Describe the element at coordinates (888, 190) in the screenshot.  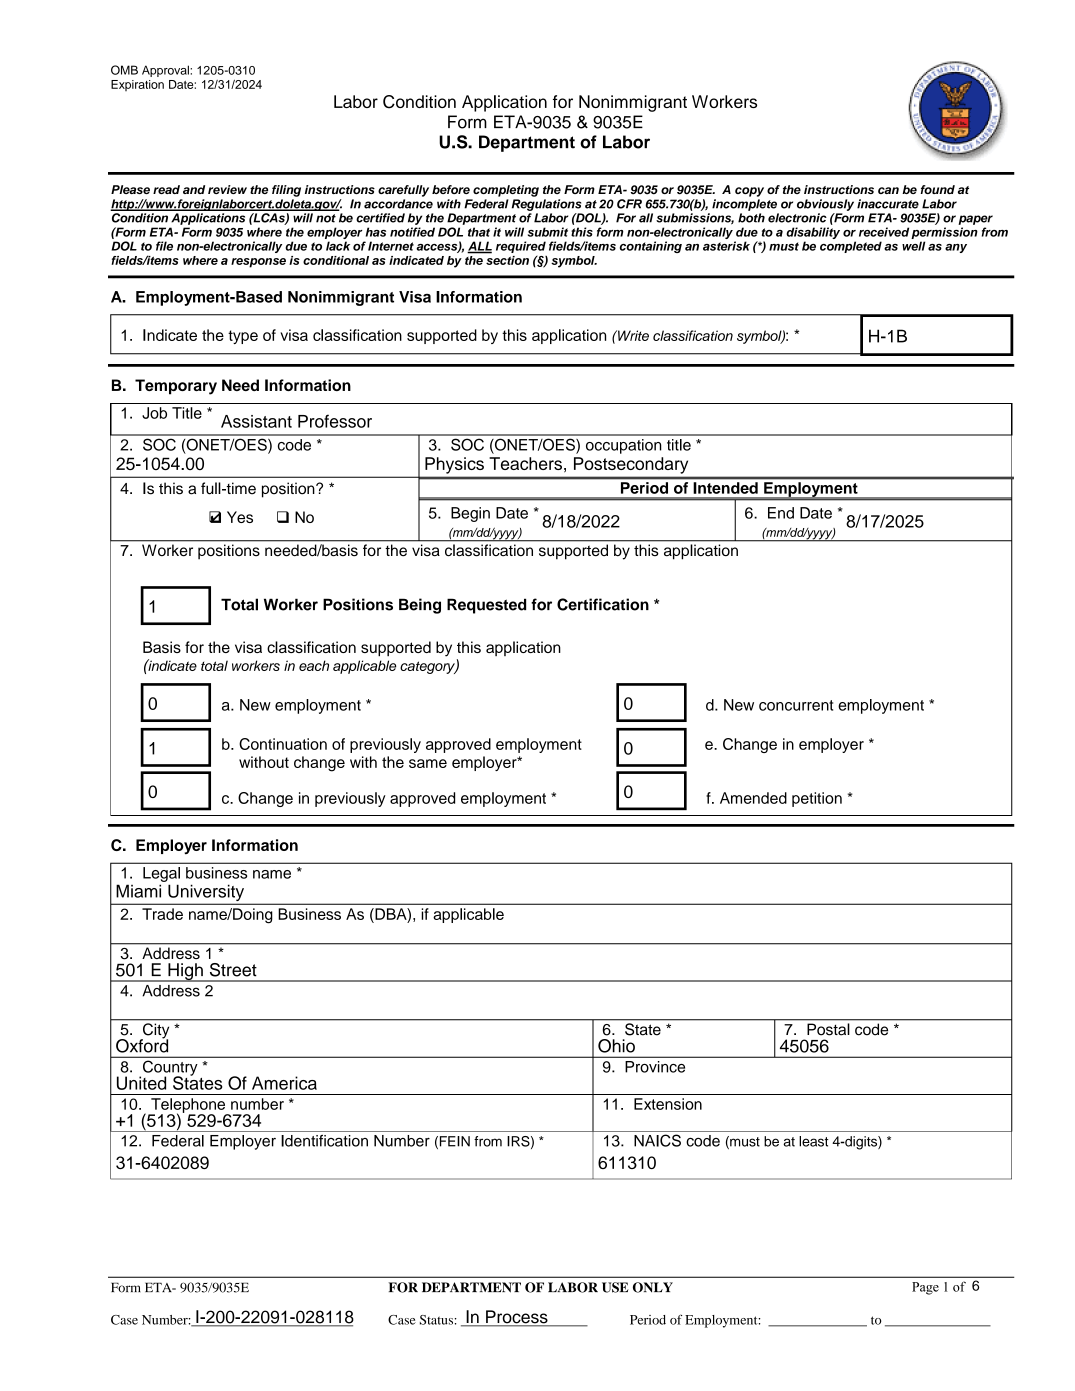
I see `can` at that location.
